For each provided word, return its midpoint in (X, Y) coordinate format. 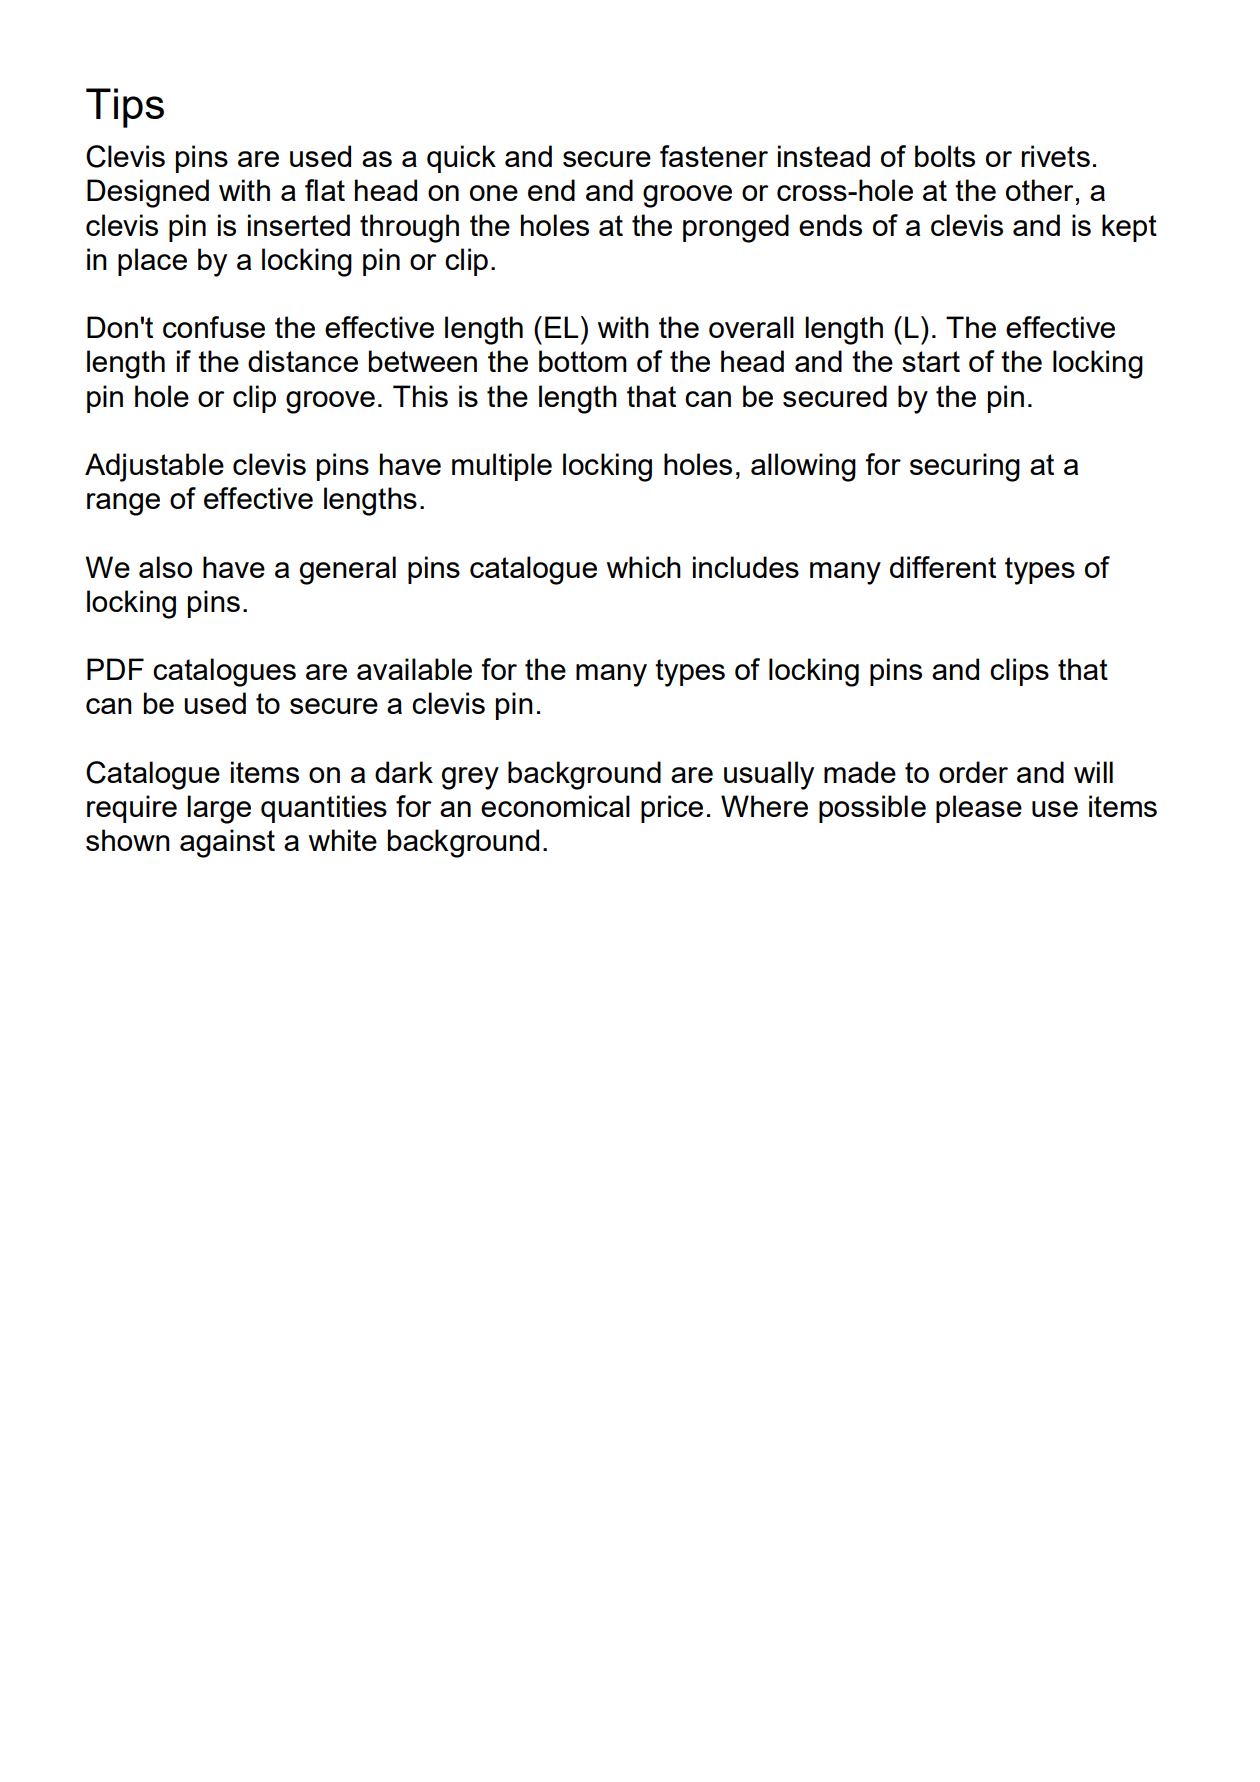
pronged (736, 228)
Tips (125, 108)
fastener (714, 156)
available (414, 669)
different (943, 567)
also (165, 567)
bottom (583, 361)
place (152, 262)
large (219, 809)
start (931, 361)
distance (303, 361)
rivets (1055, 156)
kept (1129, 228)
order (973, 772)
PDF (115, 669)
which (644, 567)
